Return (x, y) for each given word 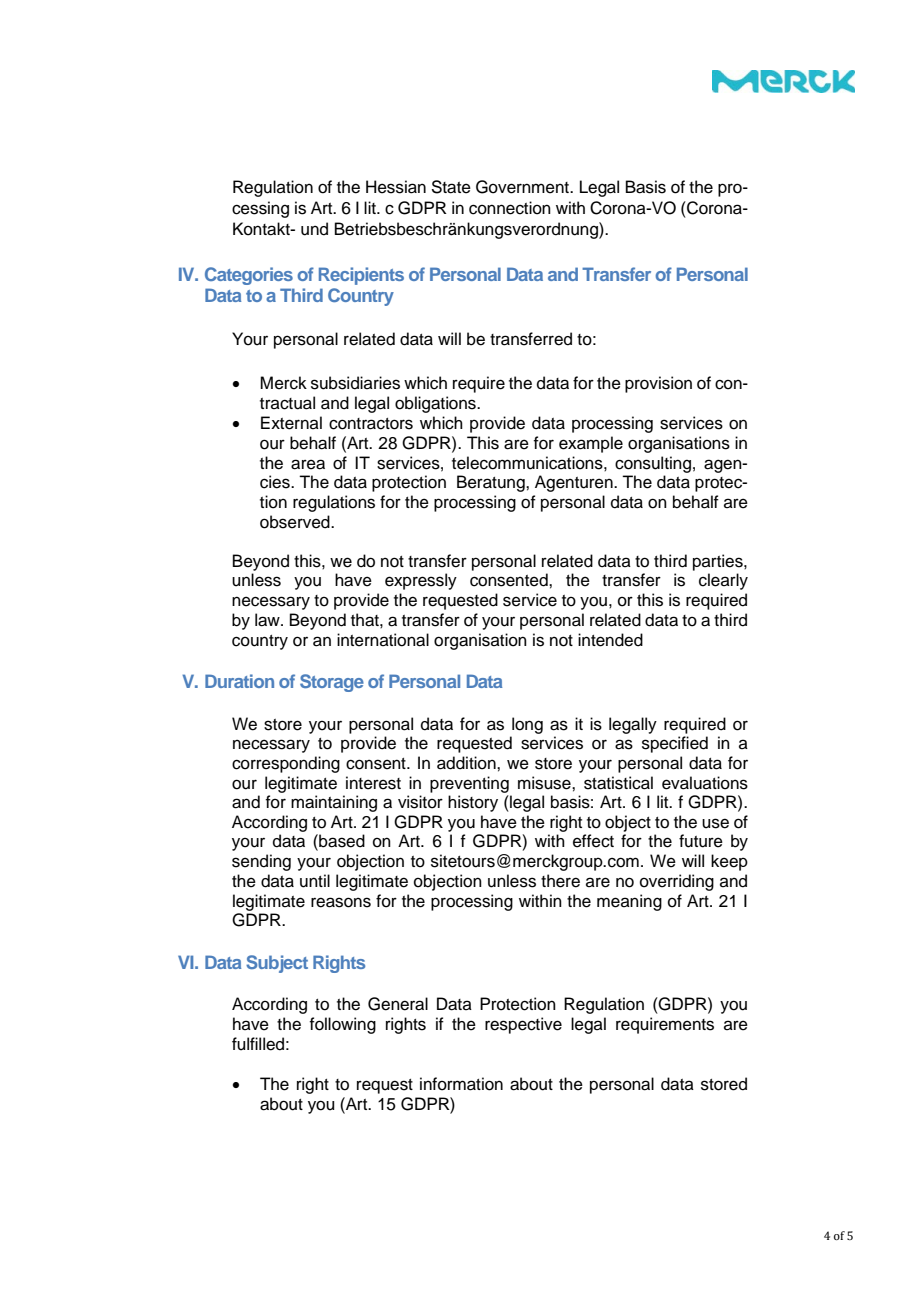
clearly (723, 581)
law (268, 620)
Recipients (361, 276)
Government (524, 187)
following (342, 1025)
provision (658, 384)
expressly (421, 581)
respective (523, 1025)
